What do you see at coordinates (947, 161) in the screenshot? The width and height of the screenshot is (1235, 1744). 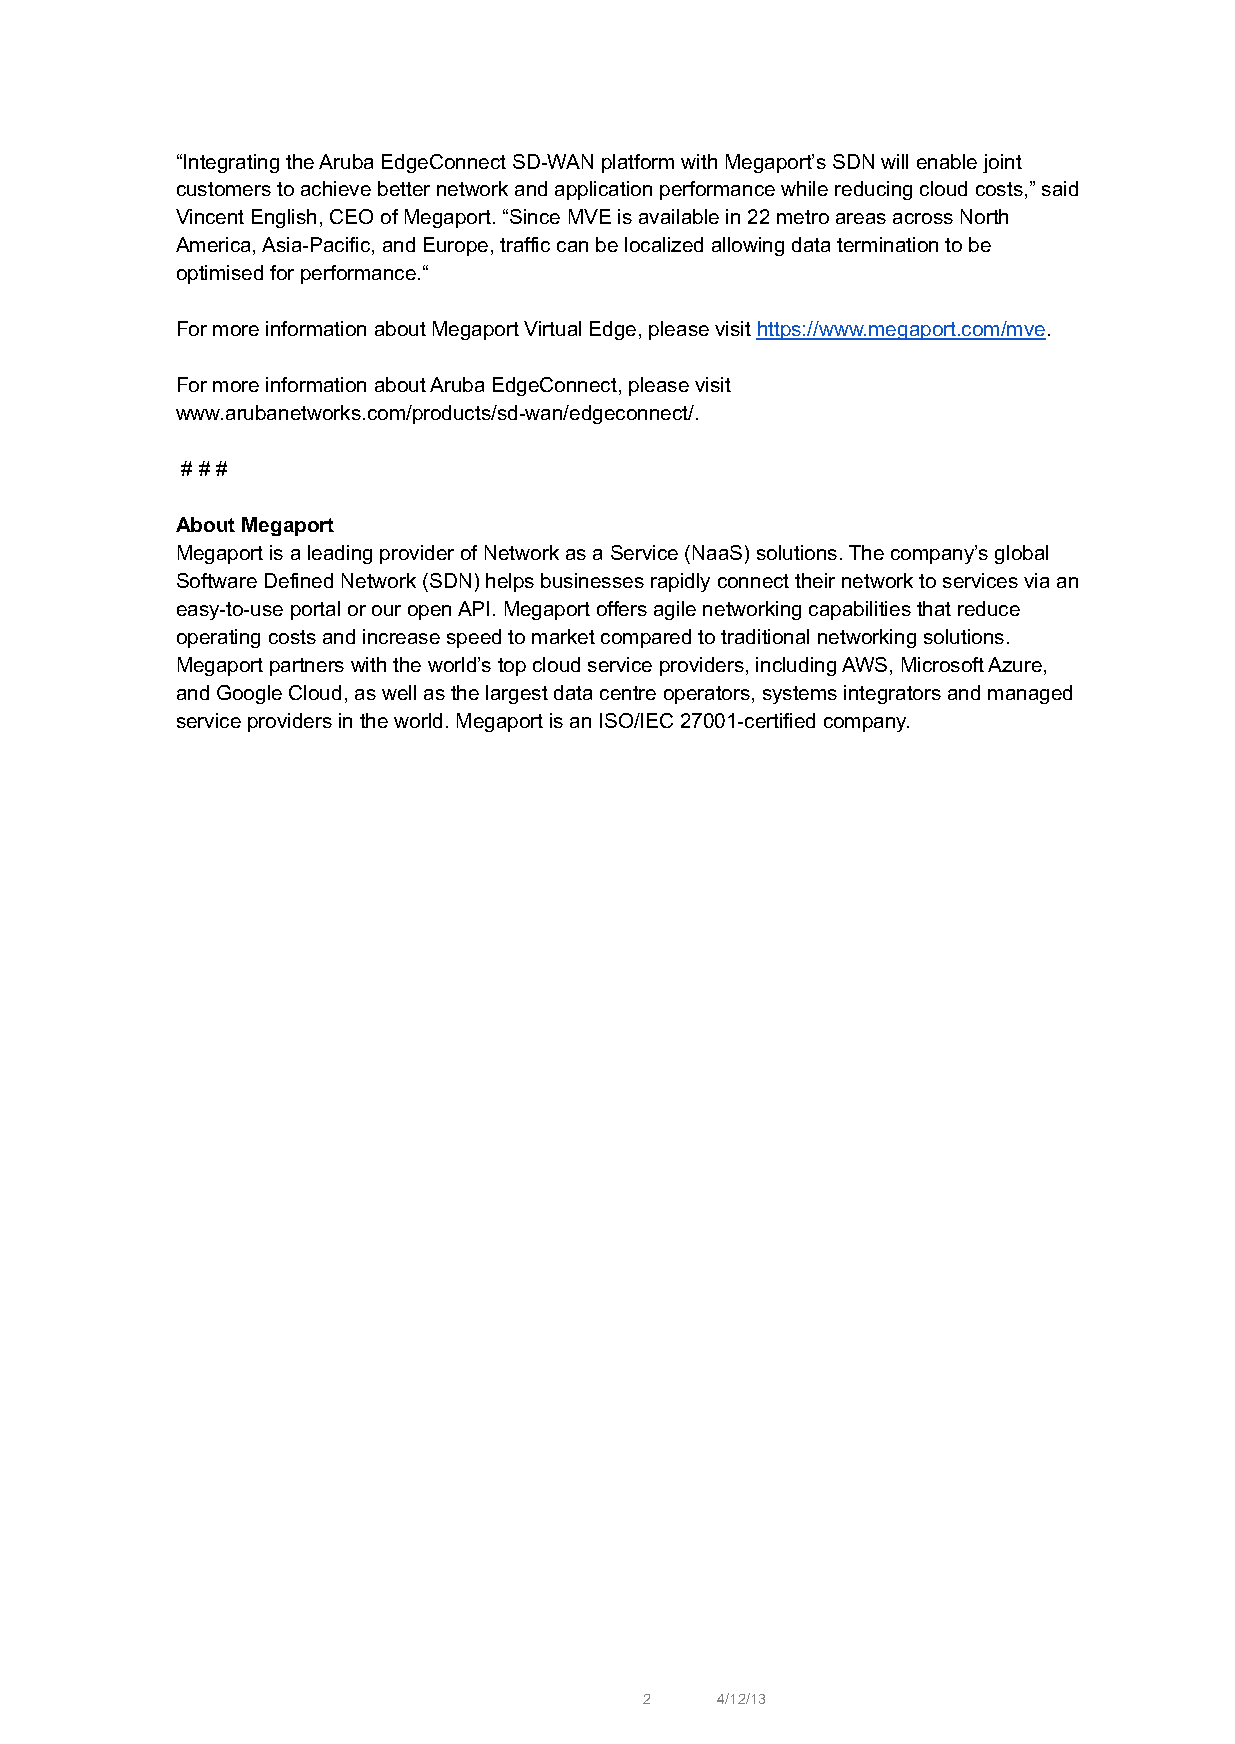 I see `enable` at bounding box center [947, 161].
